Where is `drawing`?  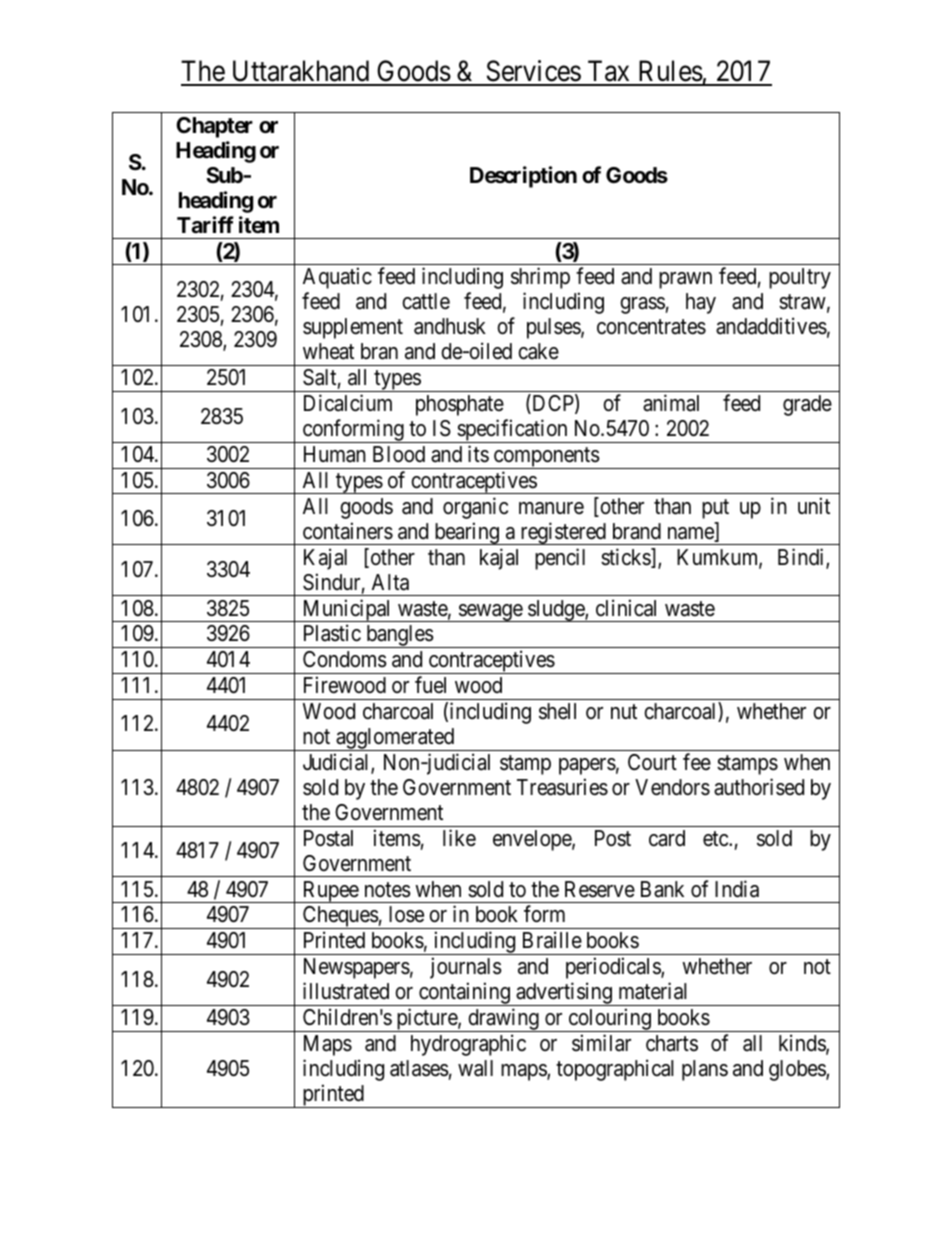 drawing is located at coordinates (503, 1020).
